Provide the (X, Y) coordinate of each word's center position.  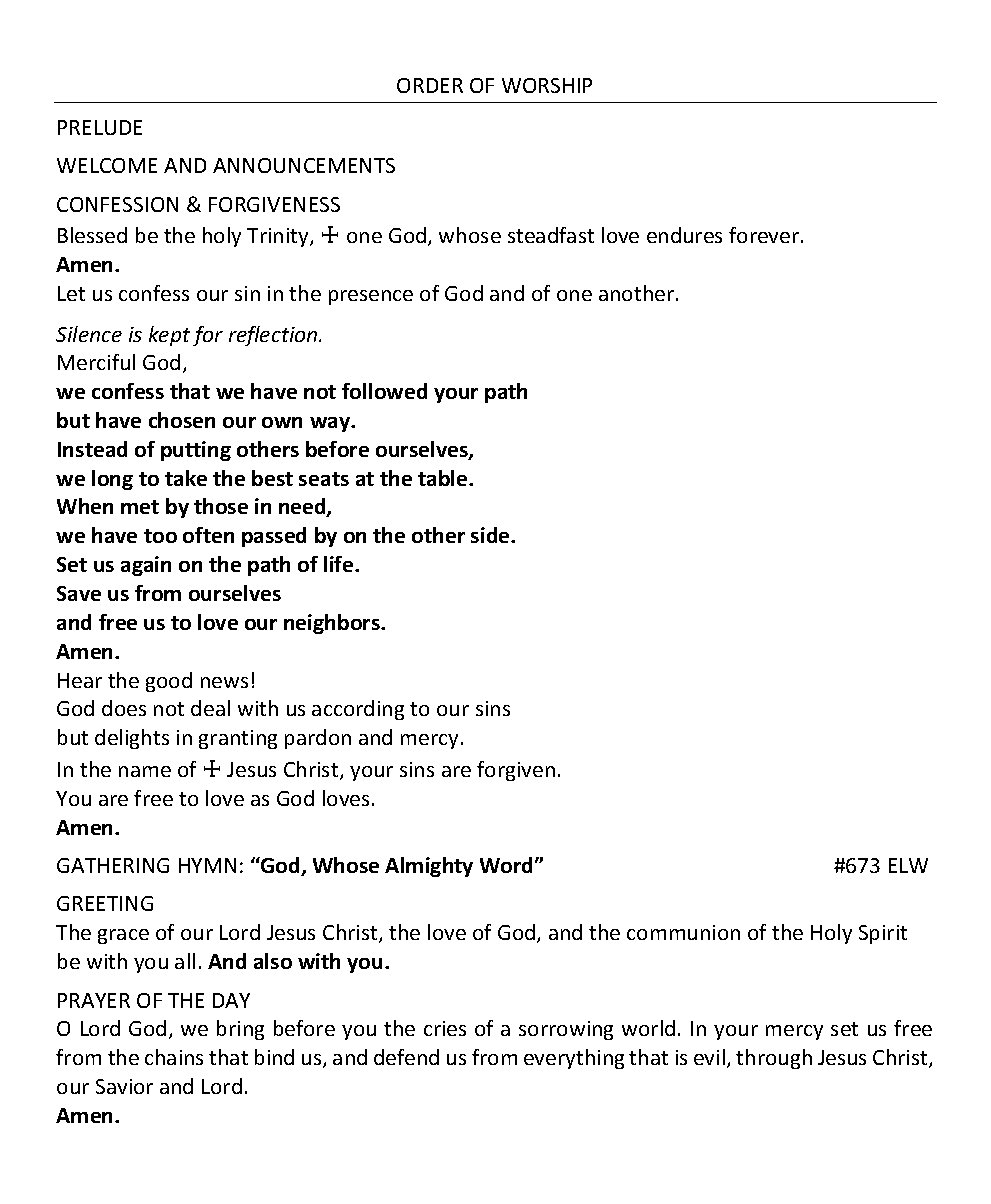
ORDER (430, 85)
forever (765, 235)
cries (445, 1028)
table (444, 478)
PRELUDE (100, 127)
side (491, 535)
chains (174, 1057)
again (146, 566)
